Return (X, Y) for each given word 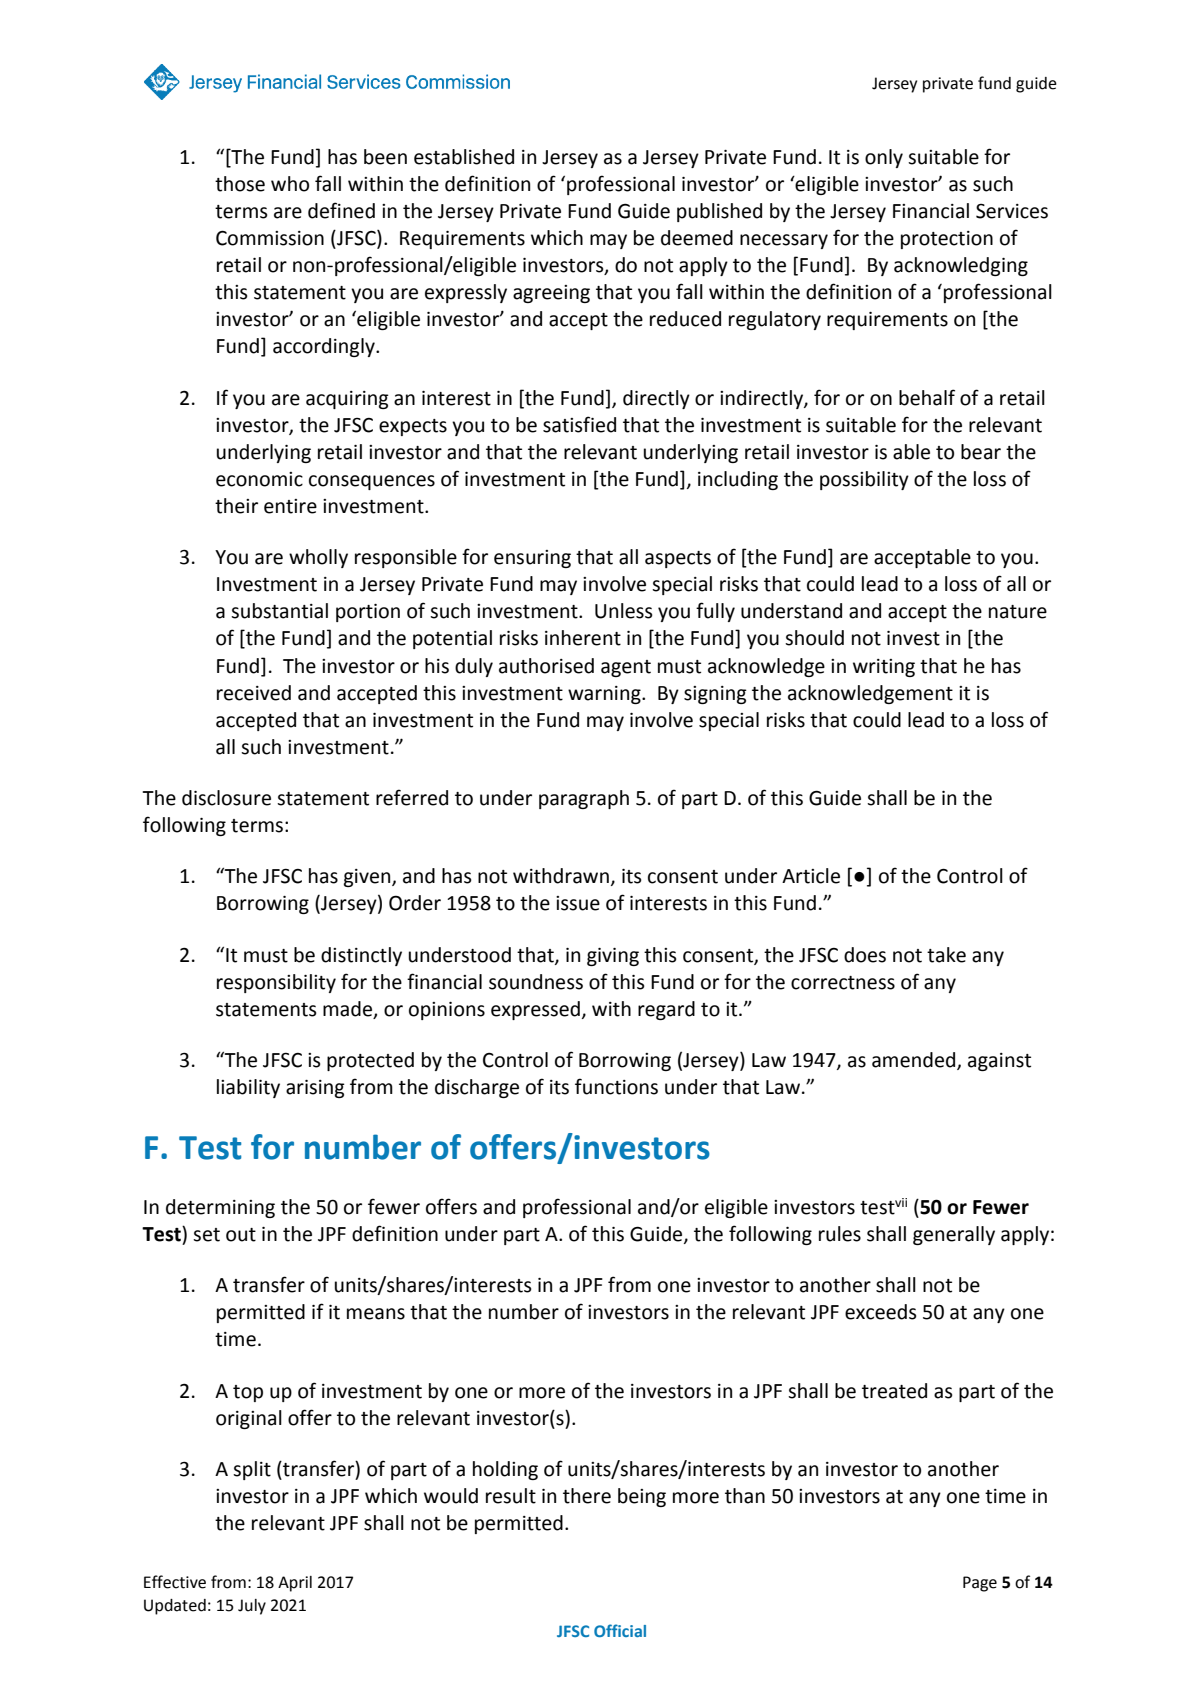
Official (620, 1630)
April (295, 1584)
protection (947, 240)
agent (626, 668)
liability (248, 1088)
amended (915, 1061)
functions (616, 1086)
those (240, 184)
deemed (697, 238)
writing (884, 668)
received (254, 693)
